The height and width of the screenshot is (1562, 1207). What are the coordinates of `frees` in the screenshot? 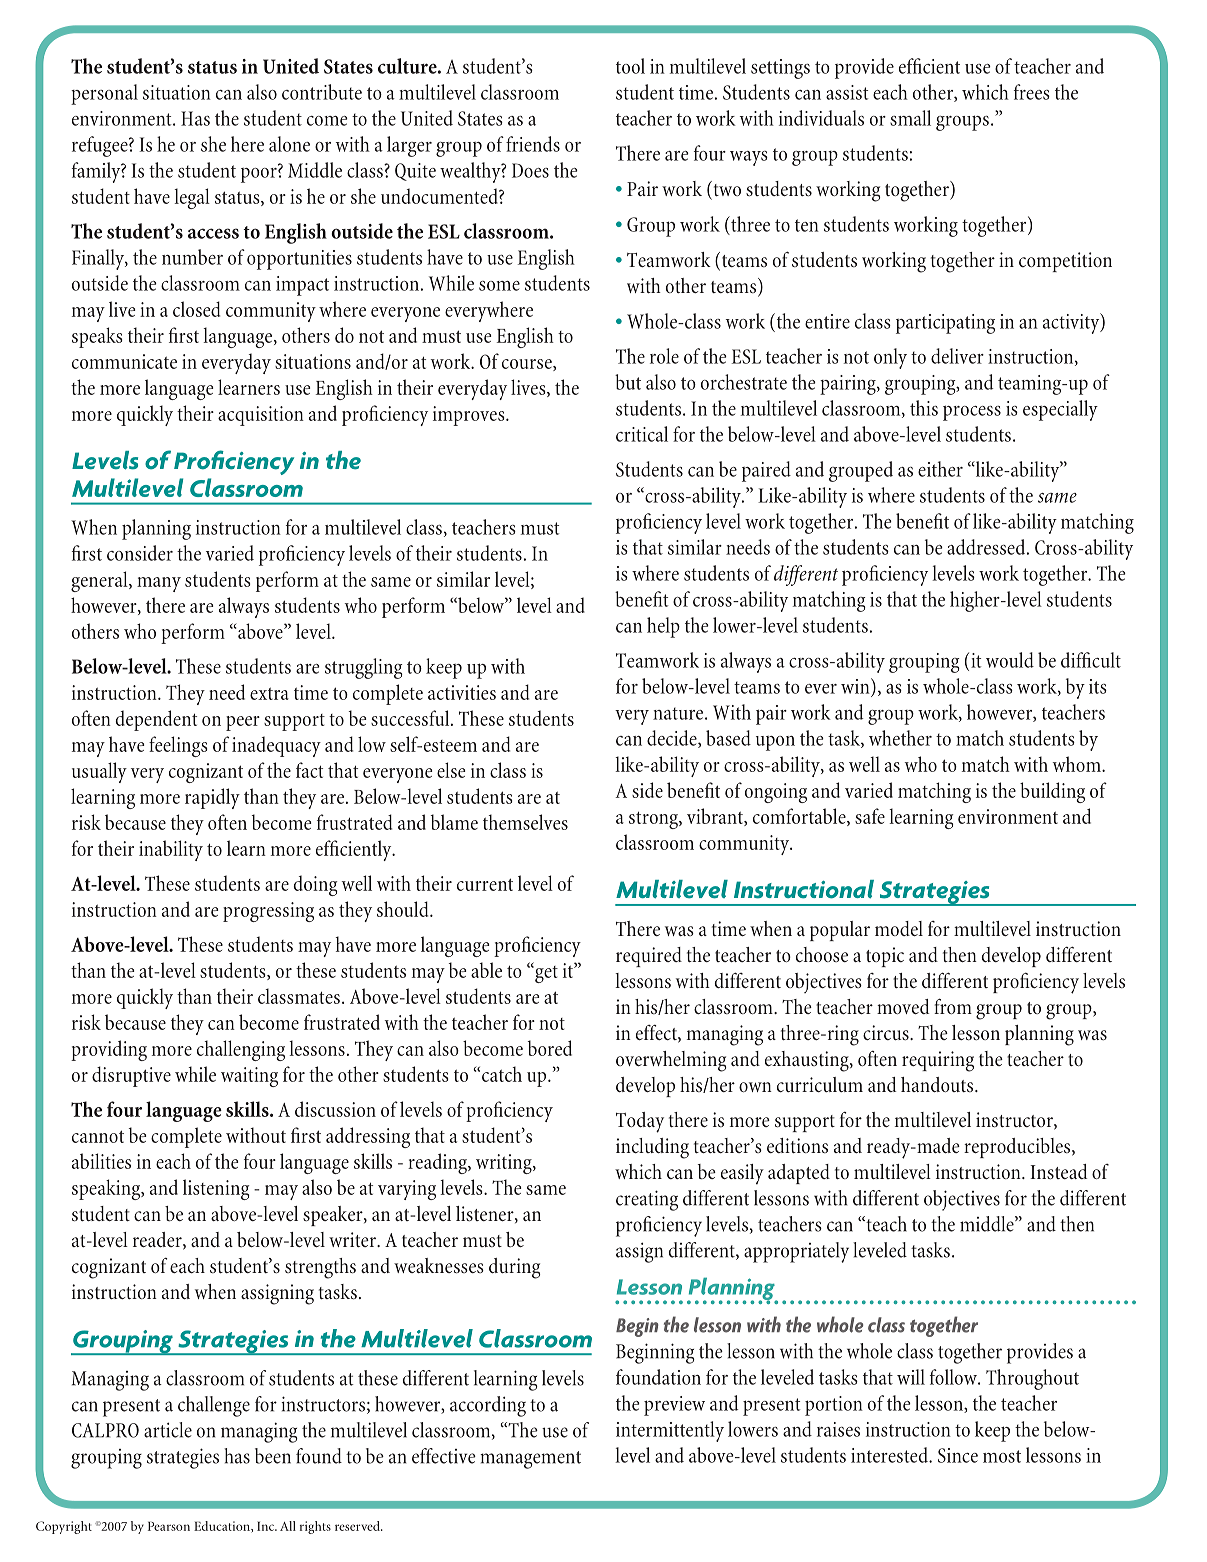 It's located at (1032, 92).
